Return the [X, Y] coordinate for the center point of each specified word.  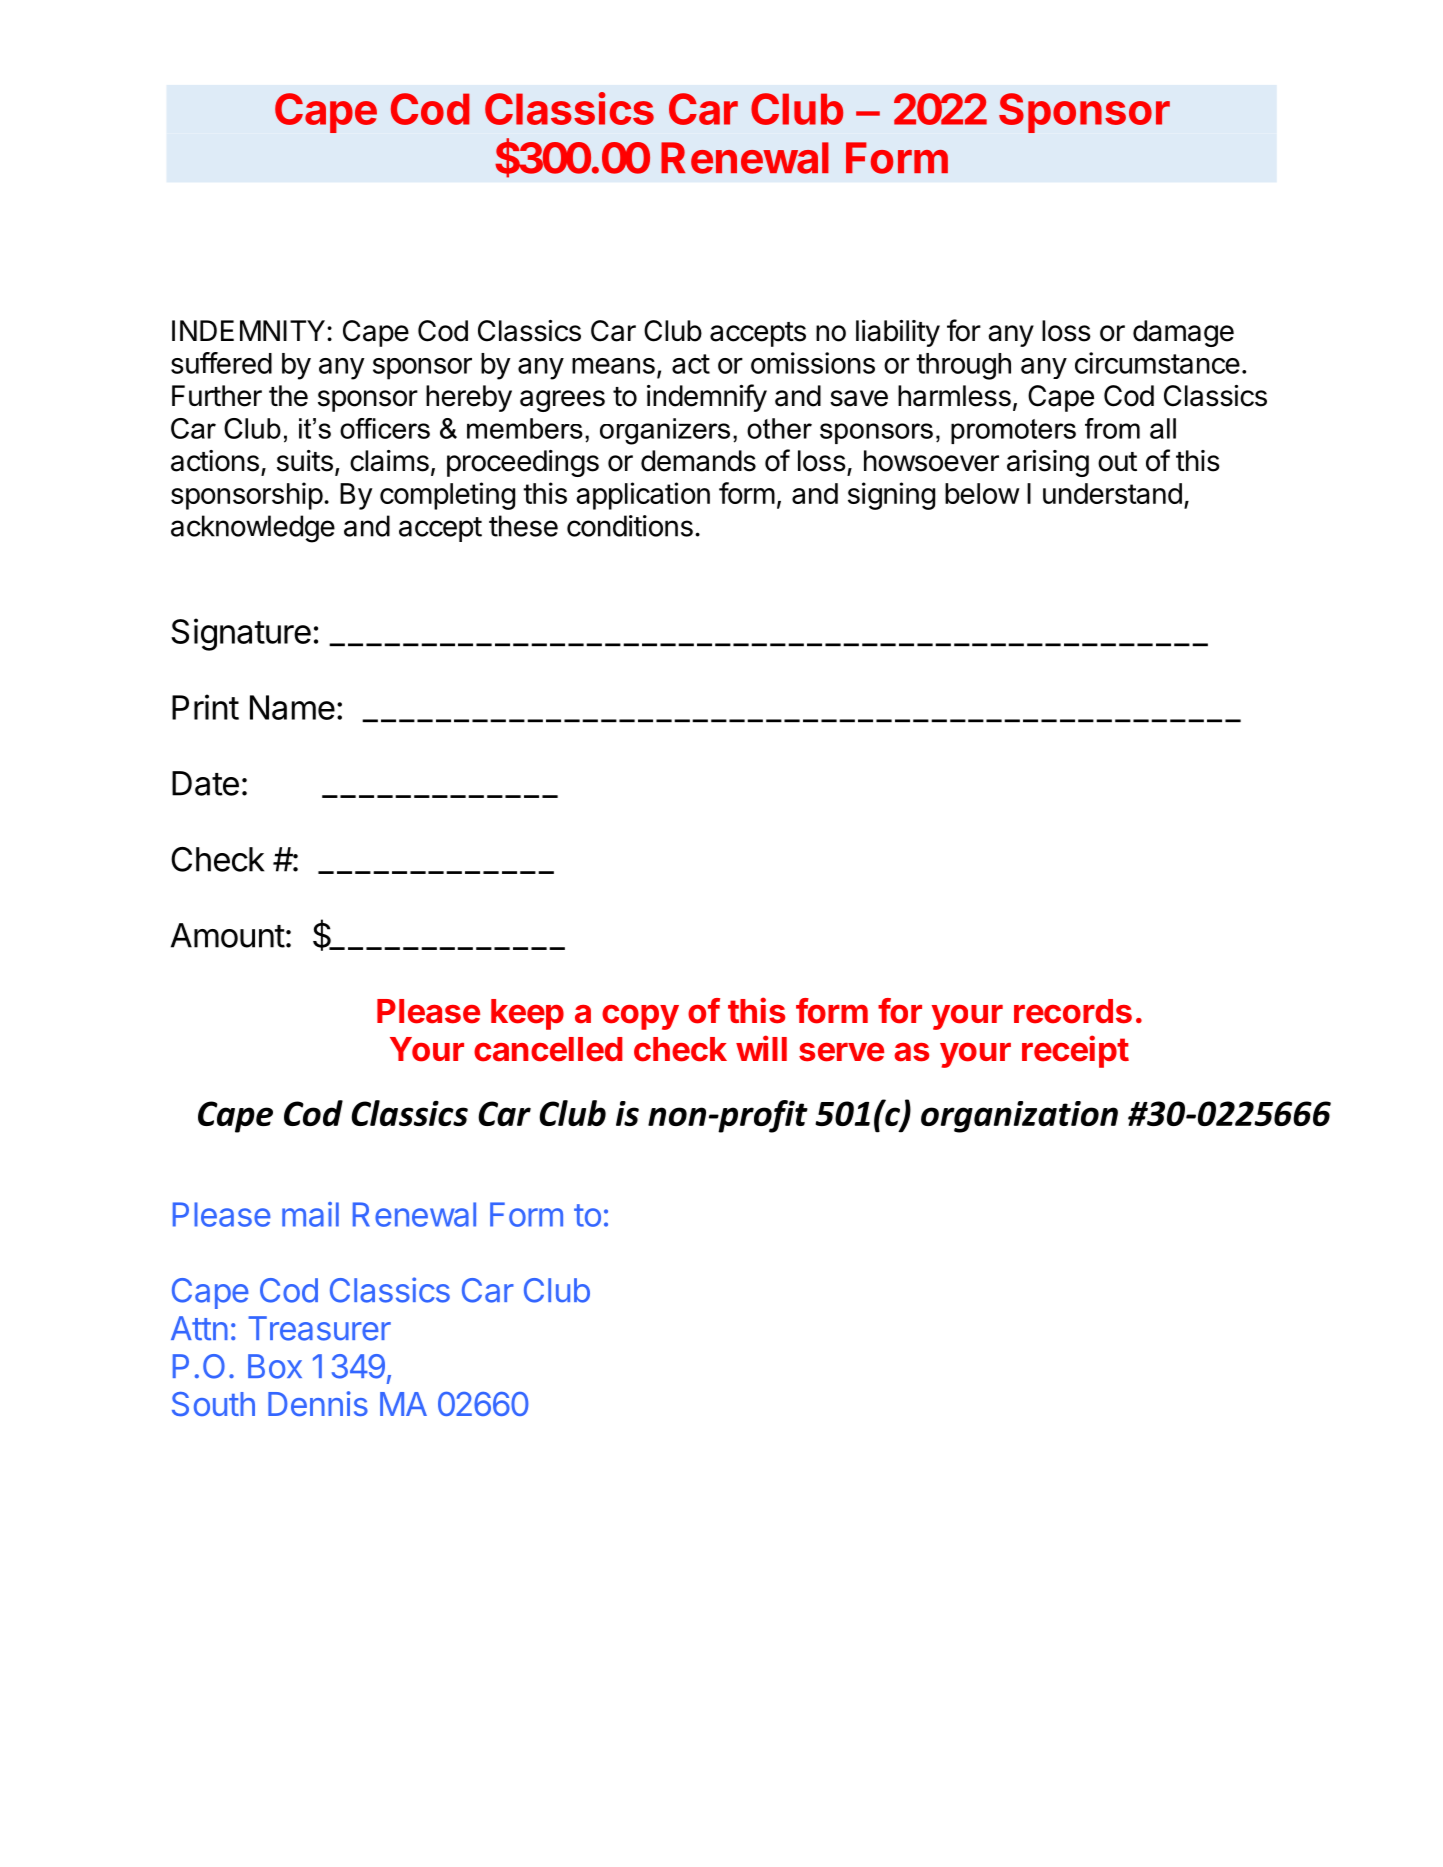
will [761, 1048]
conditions [630, 526]
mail [310, 1214]
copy [640, 1017]
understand [1112, 493]
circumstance [1157, 363]
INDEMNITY [248, 330]
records [1073, 1011]
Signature [241, 634]
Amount [228, 935]
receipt [1075, 1051]
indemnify [707, 398]
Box [275, 1366]
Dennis [318, 1403]
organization [1019, 1117]
